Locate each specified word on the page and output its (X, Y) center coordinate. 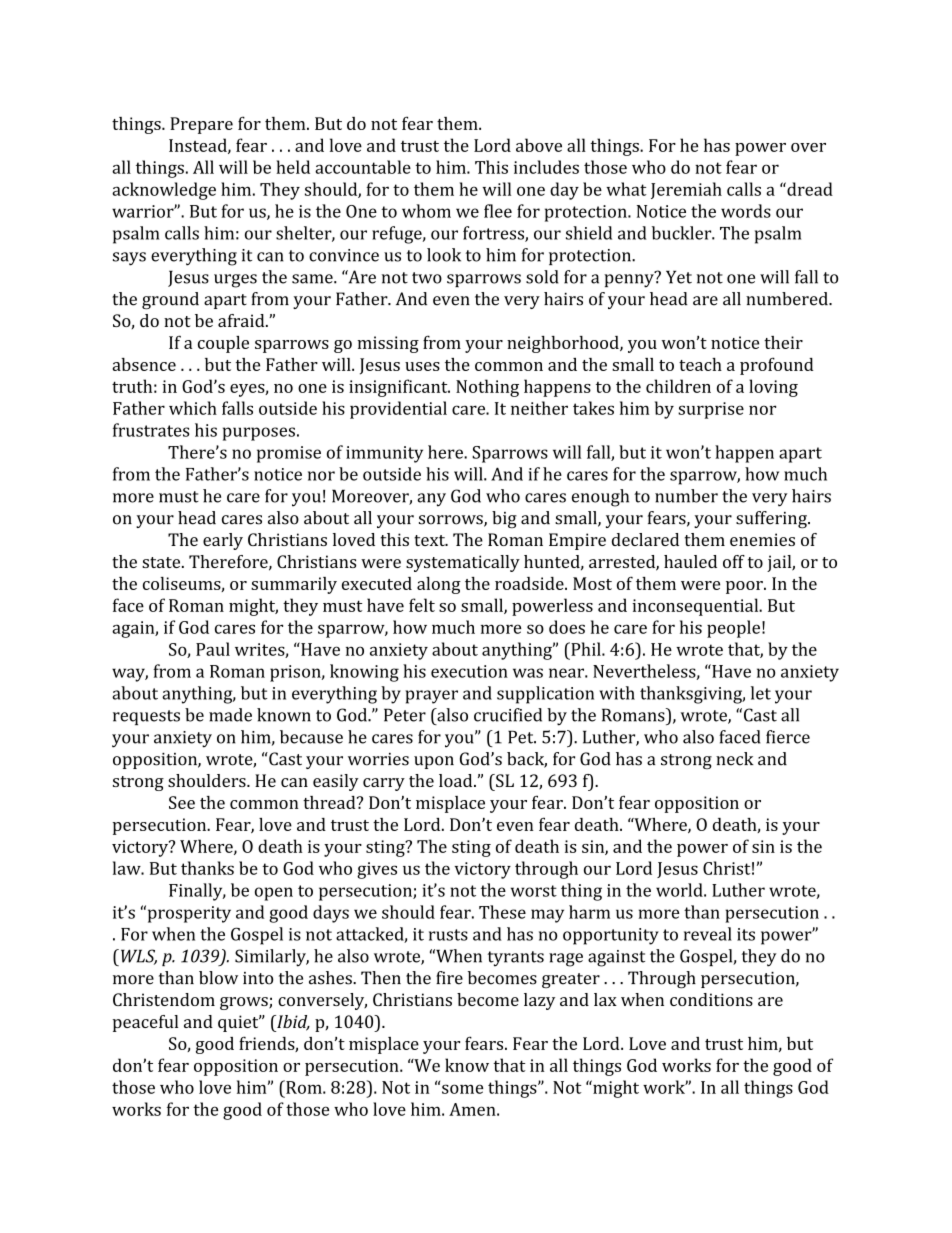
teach (700, 364)
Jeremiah (686, 190)
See (182, 802)
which (193, 408)
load (457, 780)
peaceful (145, 1023)
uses (422, 366)
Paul (213, 649)
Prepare (201, 125)
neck (735, 759)
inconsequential (696, 607)
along (439, 585)
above (539, 145)
